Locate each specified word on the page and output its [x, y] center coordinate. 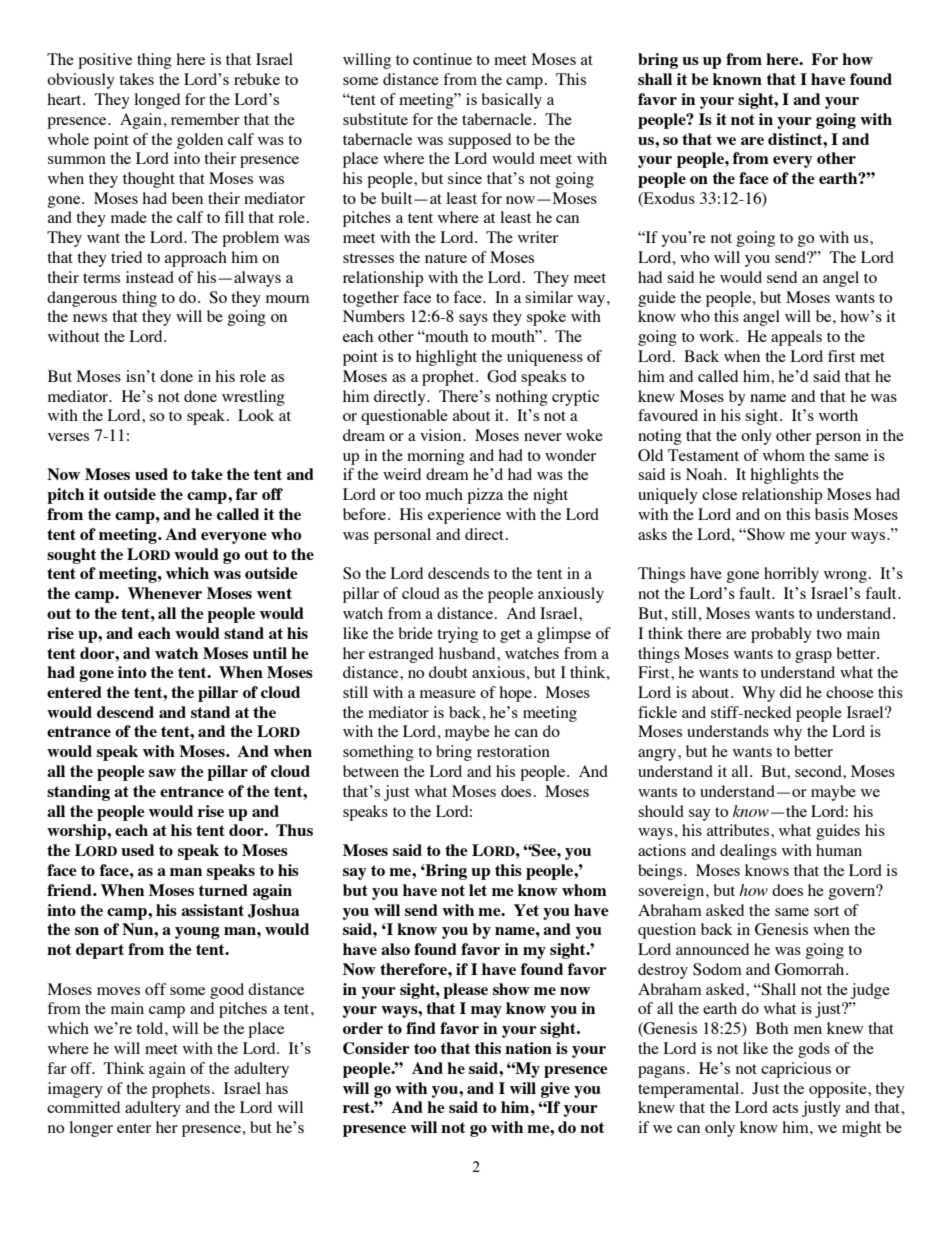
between [371, 771]
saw [162, 773]
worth [838, 415]
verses [68, 437]
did [791, 692]
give [555, 1090]
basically [512, 101]
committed [83, 1107]
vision [442, 435]
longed [157, 101]
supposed [479, 141]
